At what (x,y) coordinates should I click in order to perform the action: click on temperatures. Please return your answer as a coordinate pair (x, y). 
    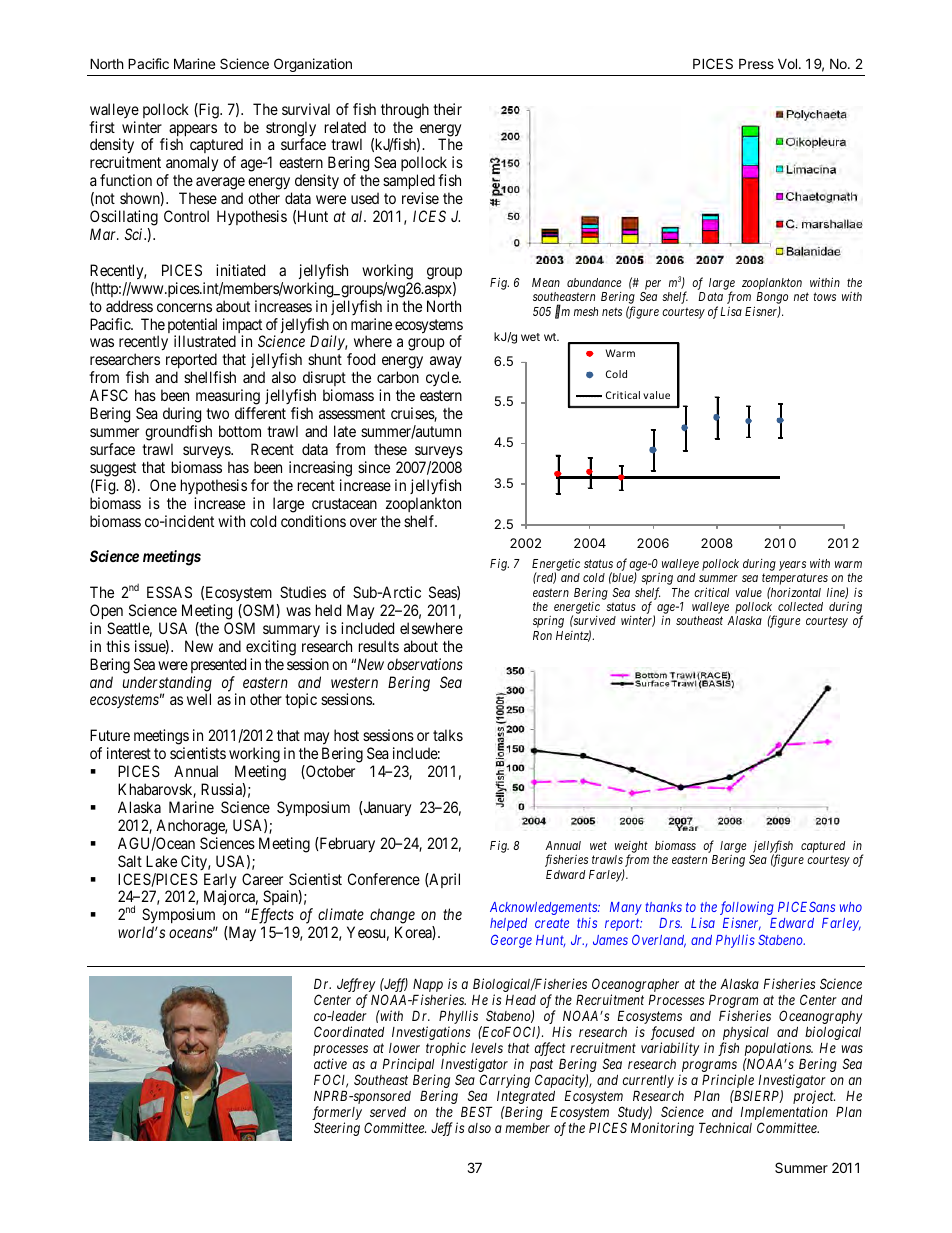
    Looking at the image, I should click on (795, 581).
